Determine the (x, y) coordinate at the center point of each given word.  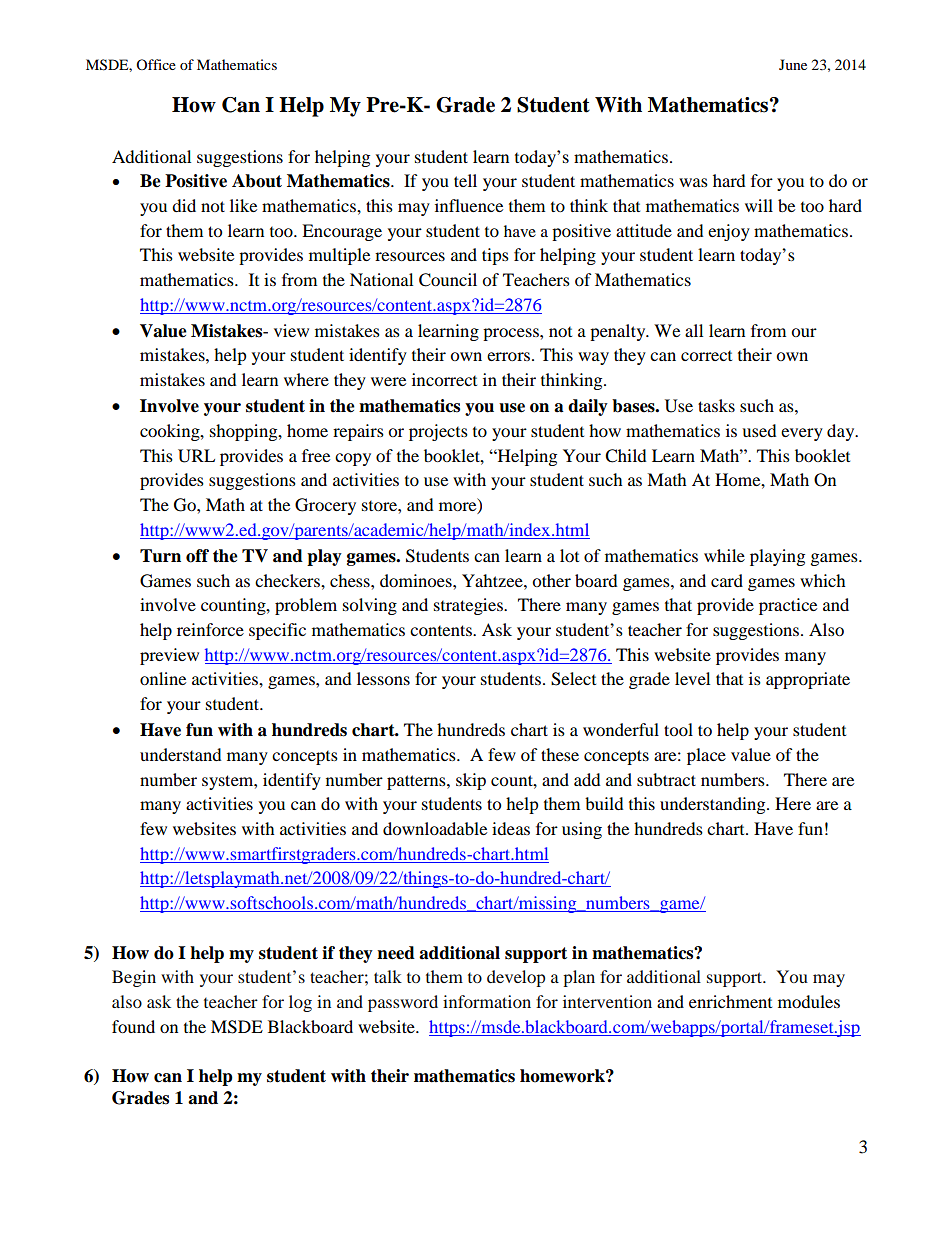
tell (465, 180)
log (300, 1003)
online (163, 678)
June (793, 64)
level (692, 678)
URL (196, 456)
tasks (716, 405)
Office (156, 64)
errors (510, 356)
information (487, 1001)
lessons (383, 678)
